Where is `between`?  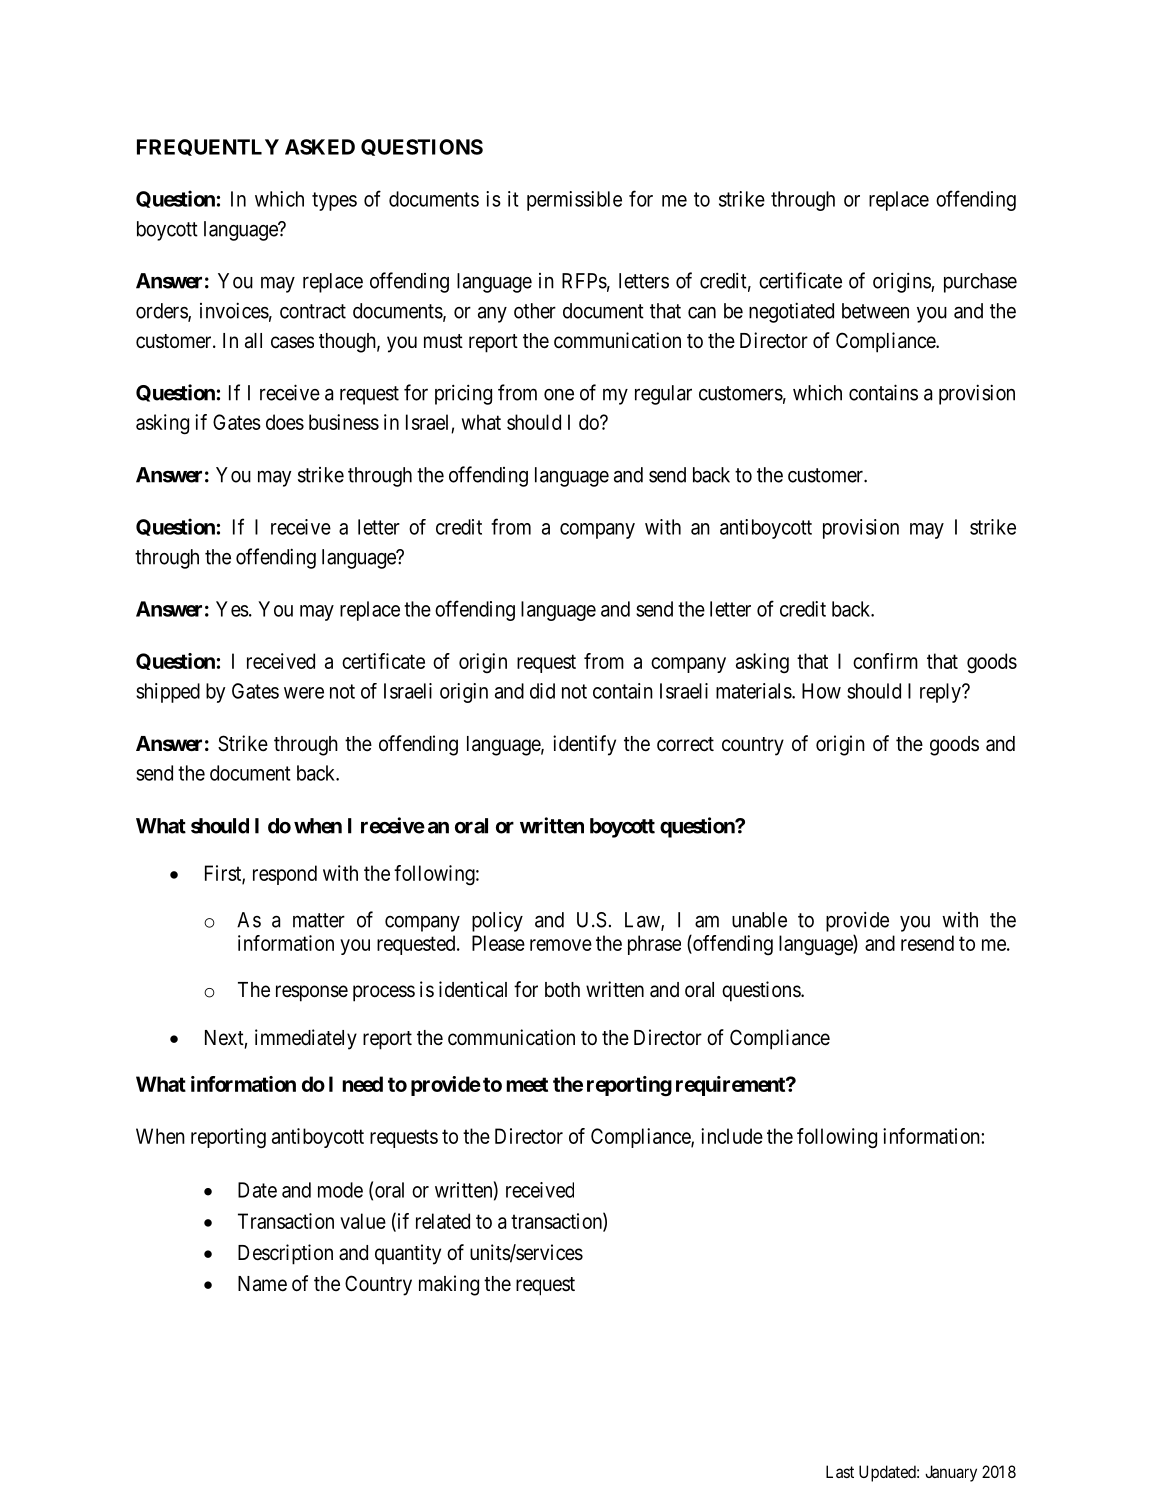
between is located at coordinates (875, 311).
